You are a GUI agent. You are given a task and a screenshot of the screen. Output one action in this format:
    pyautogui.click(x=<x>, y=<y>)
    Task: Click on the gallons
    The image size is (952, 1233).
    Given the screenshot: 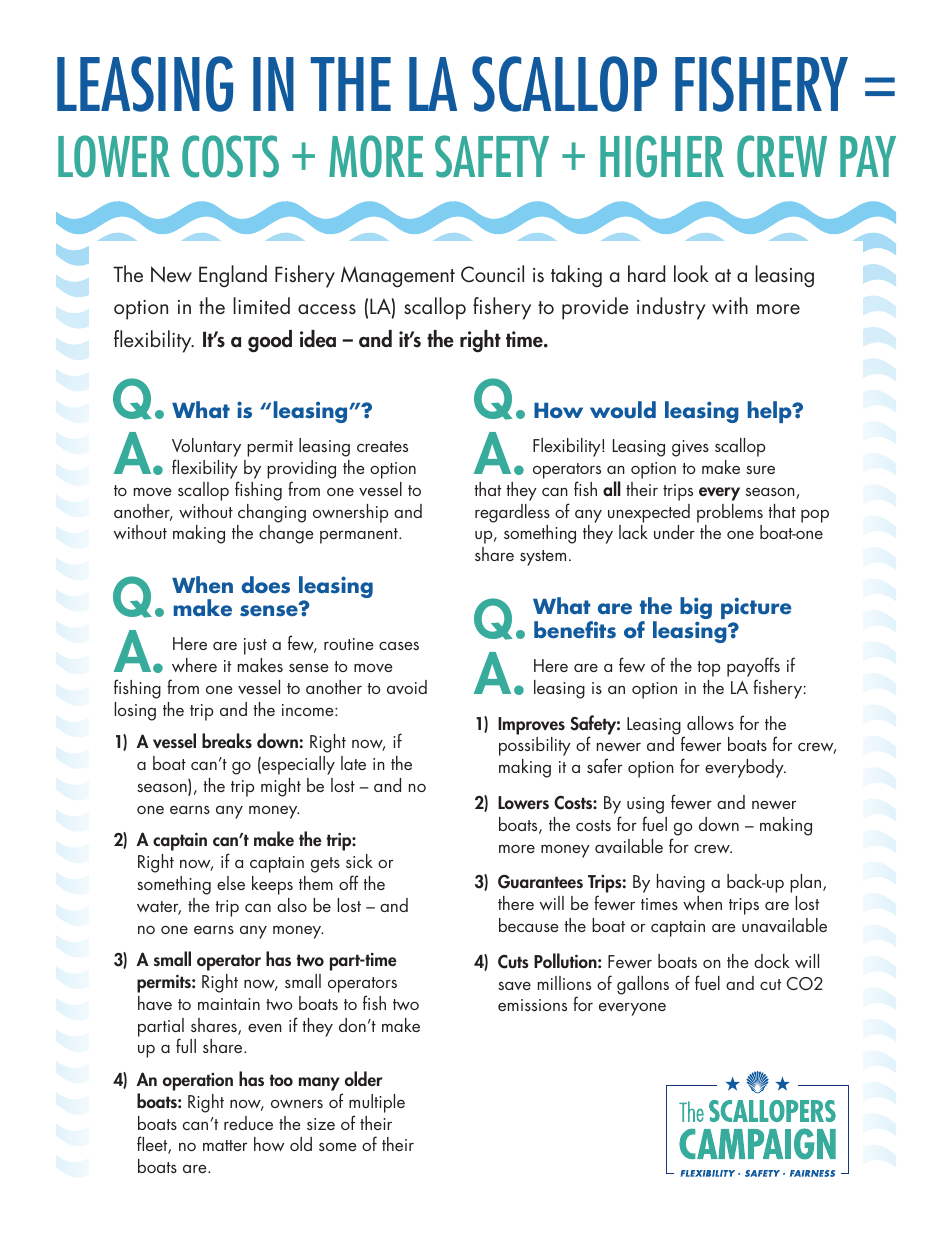 What is the action you would take?
    pyautogui.click(x=643, y=985)
